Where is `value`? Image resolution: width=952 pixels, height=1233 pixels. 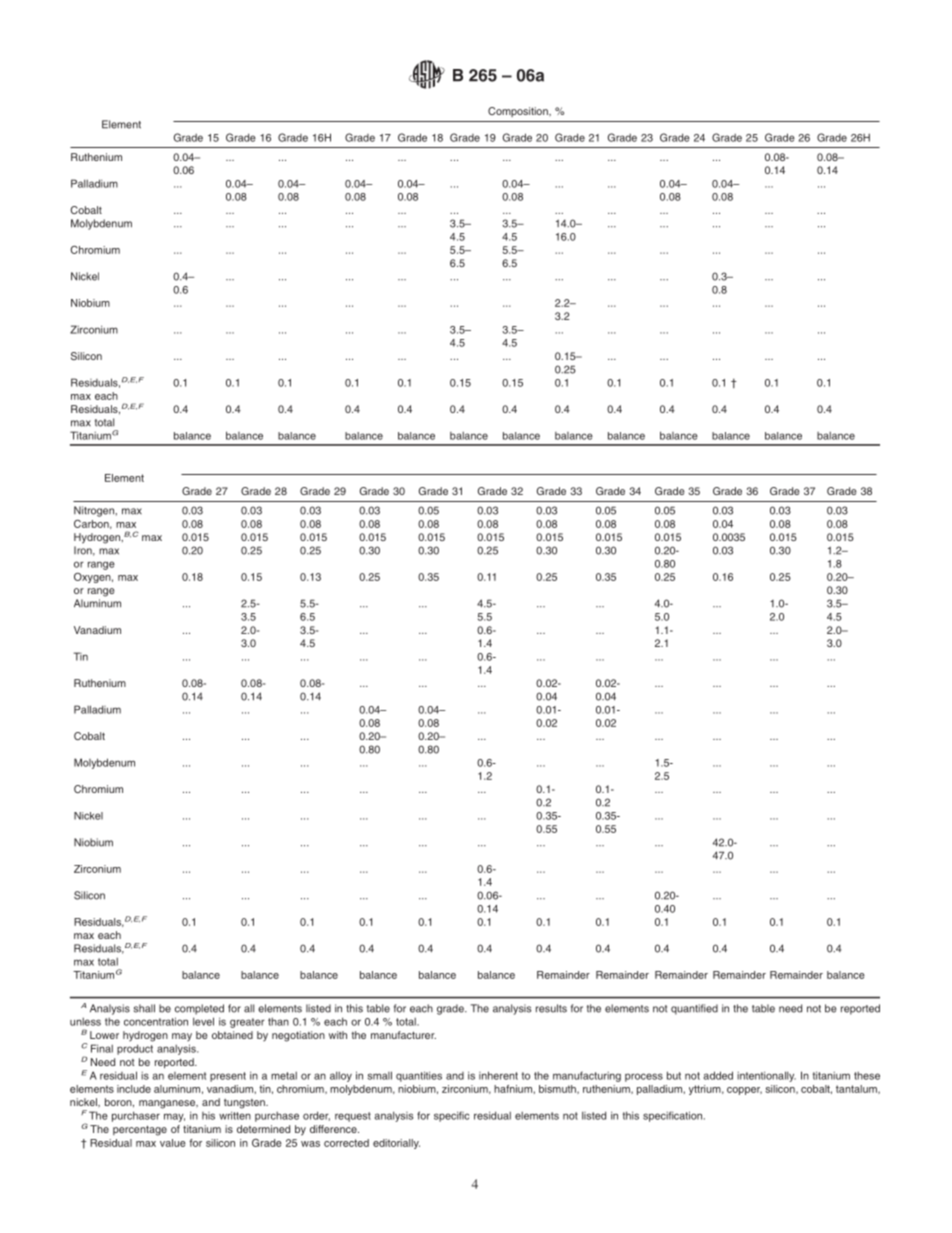 value is located at coordinates (173, 1143).
